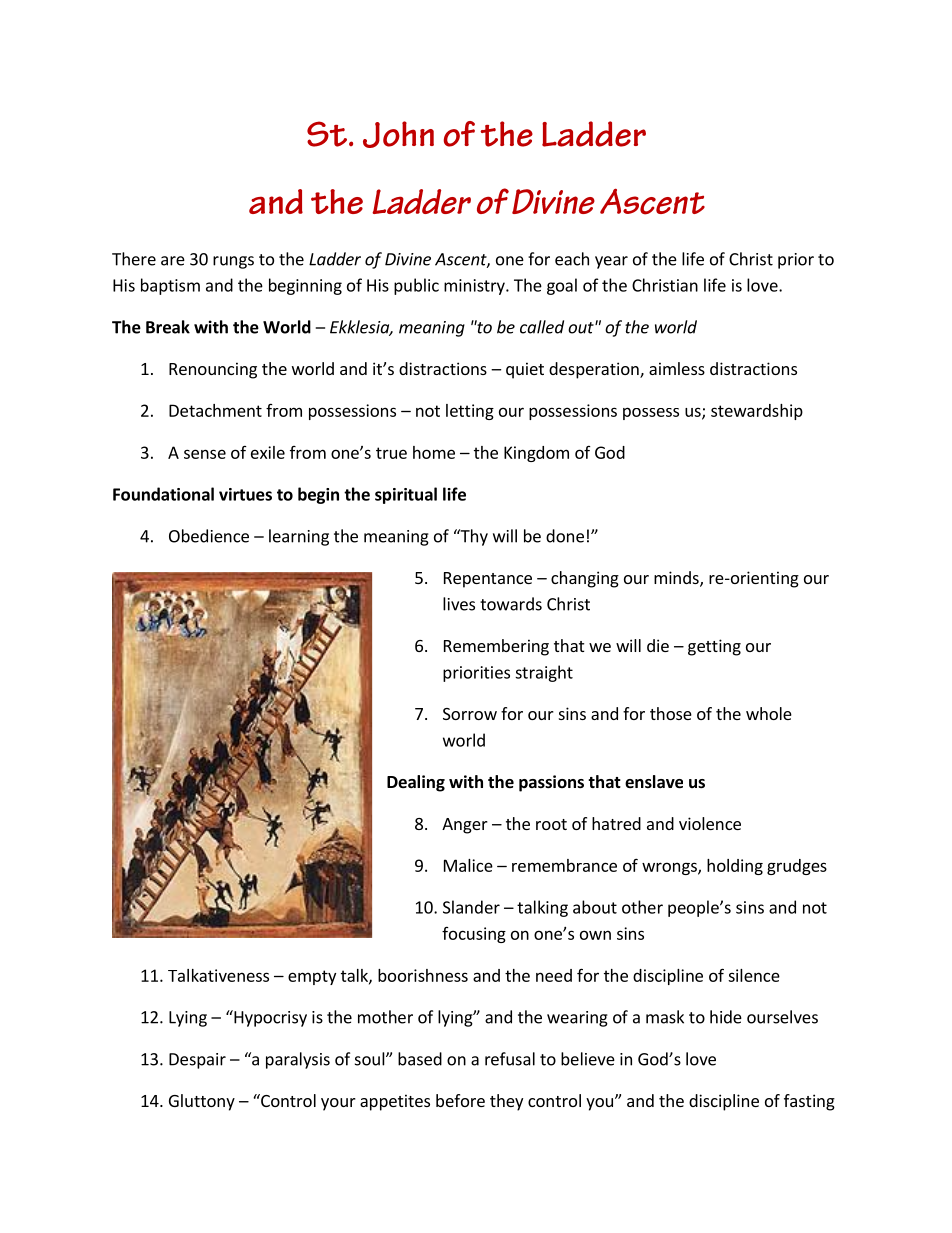 The width and height of the screenshot is (952, 1233). I want to click on ministry, so click(475, 287).
